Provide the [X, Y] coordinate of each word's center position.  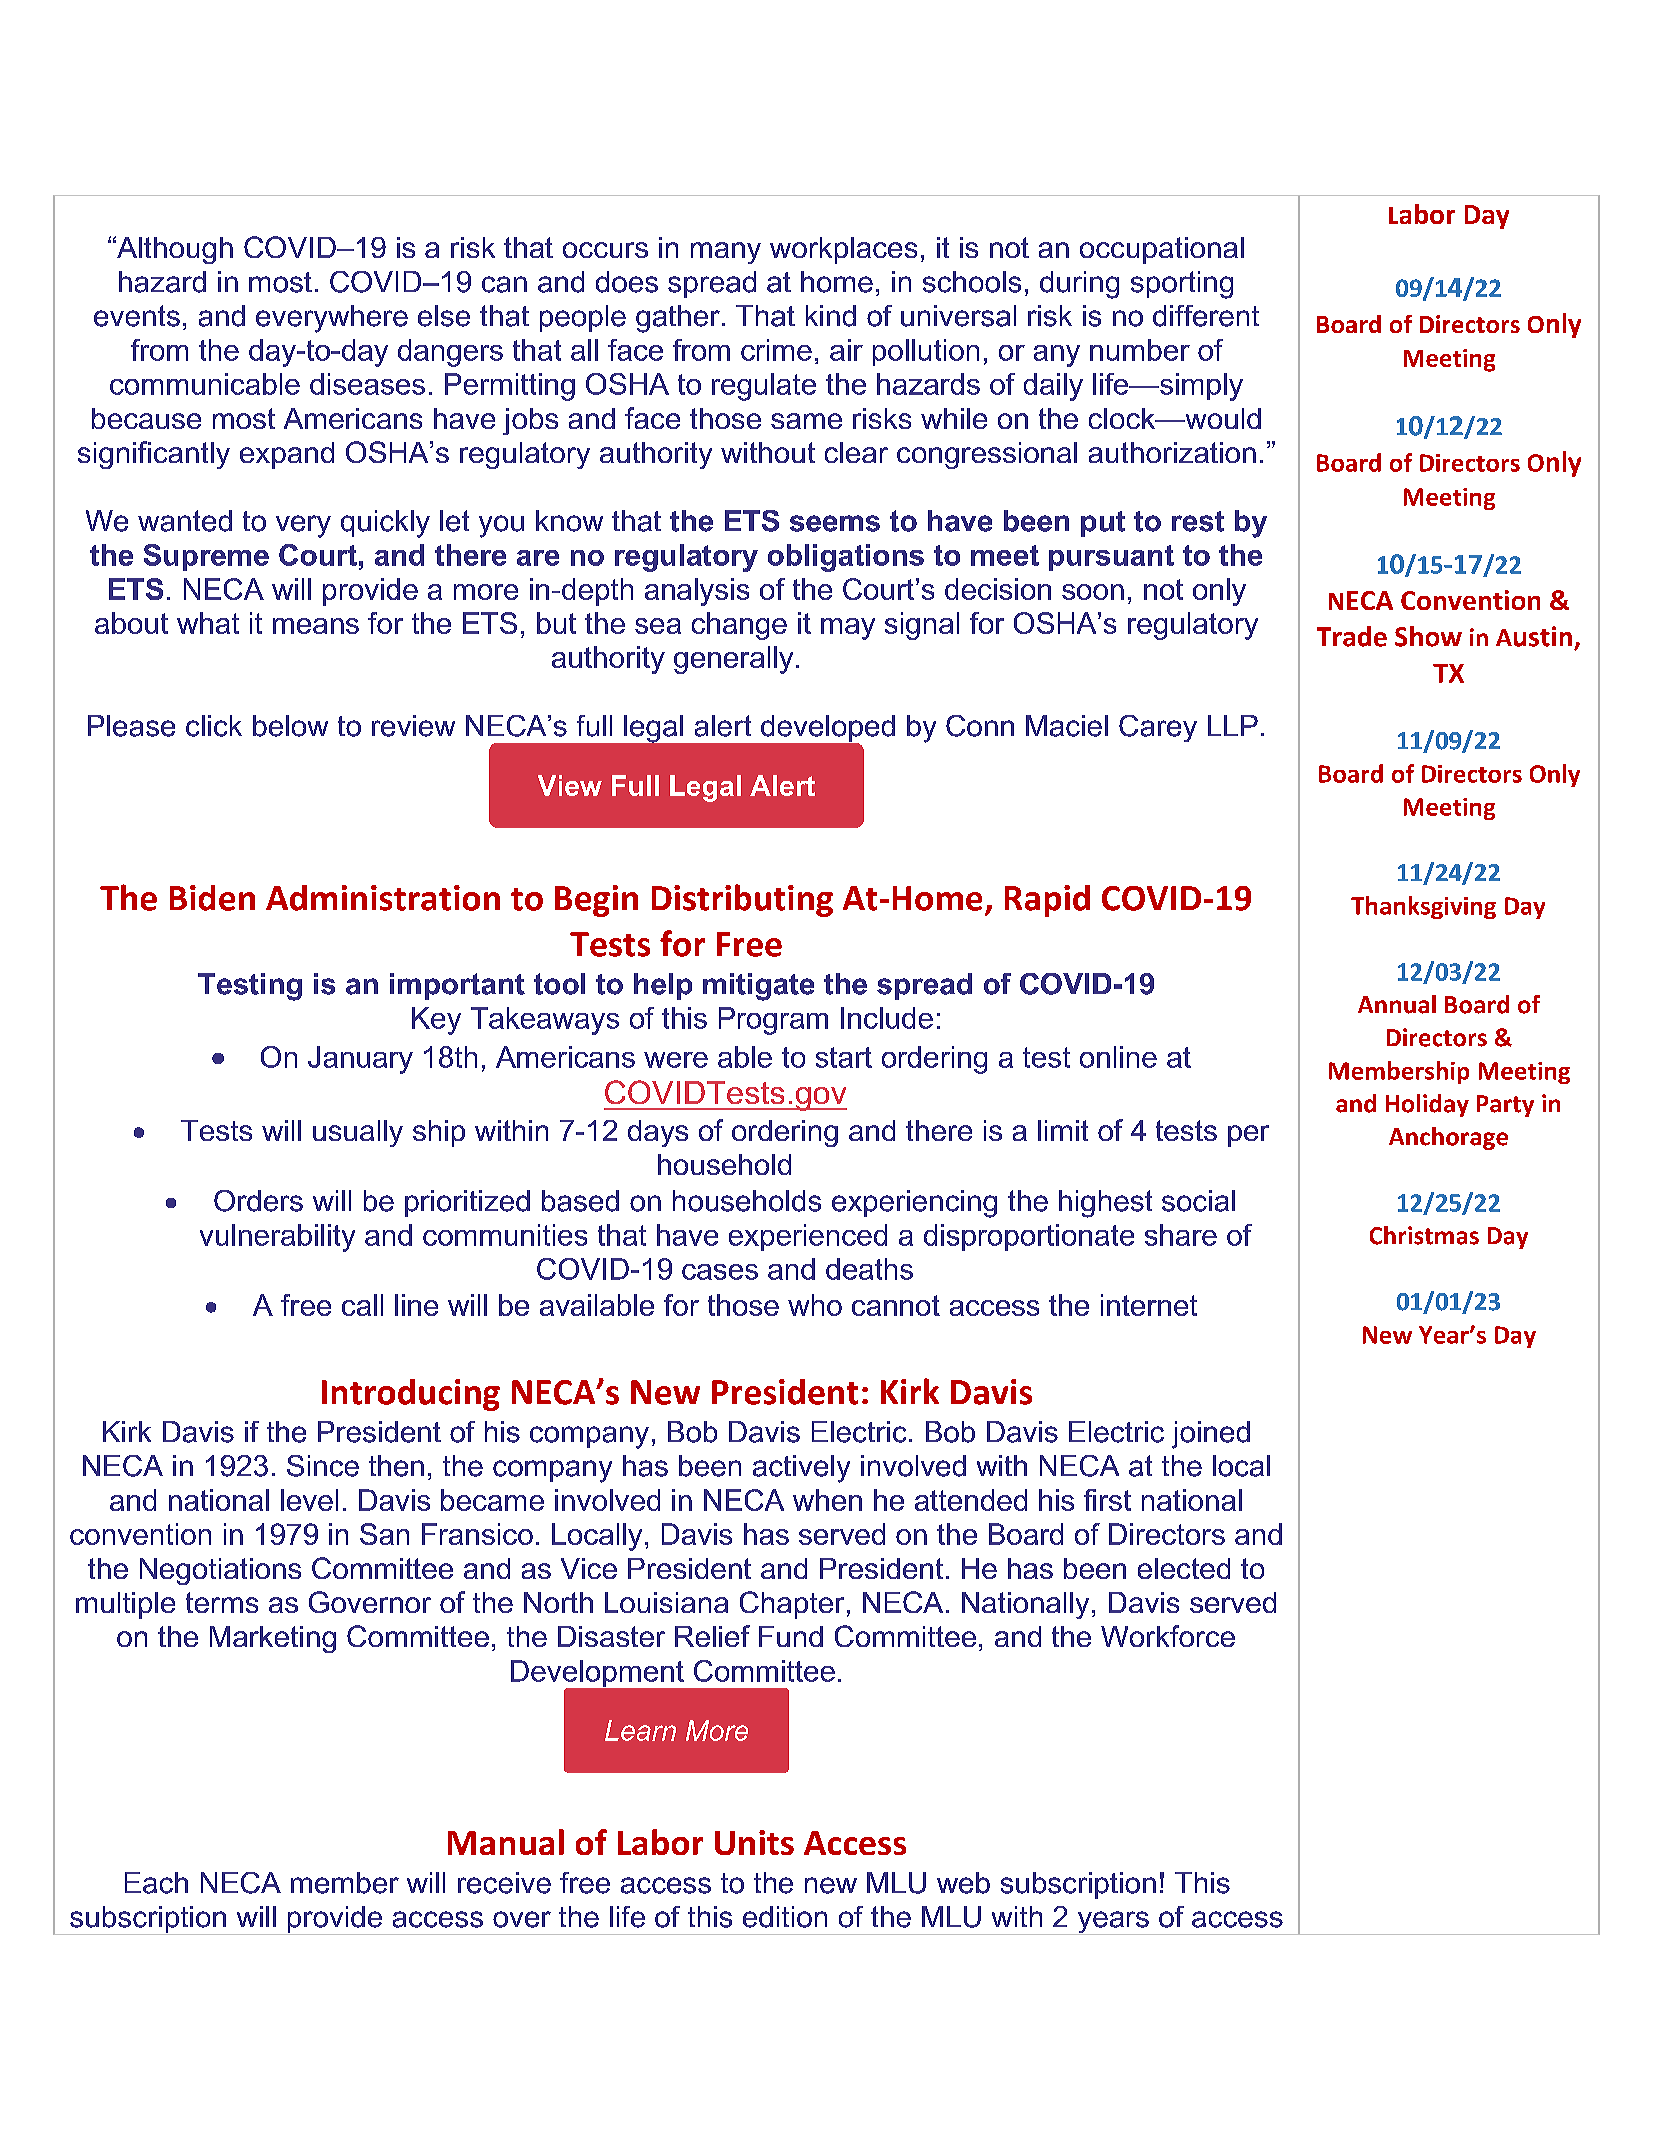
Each [156, 1883]
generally [733, 660]
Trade [1352, 636]
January [360, 1060]
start [844, 1057]
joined [1211, 1435]
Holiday [1427, 1105]
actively [801, 1469]
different [1206, 316]
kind [831, 316]
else [444, 316]
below [290, 726]
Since [323, 1466]
